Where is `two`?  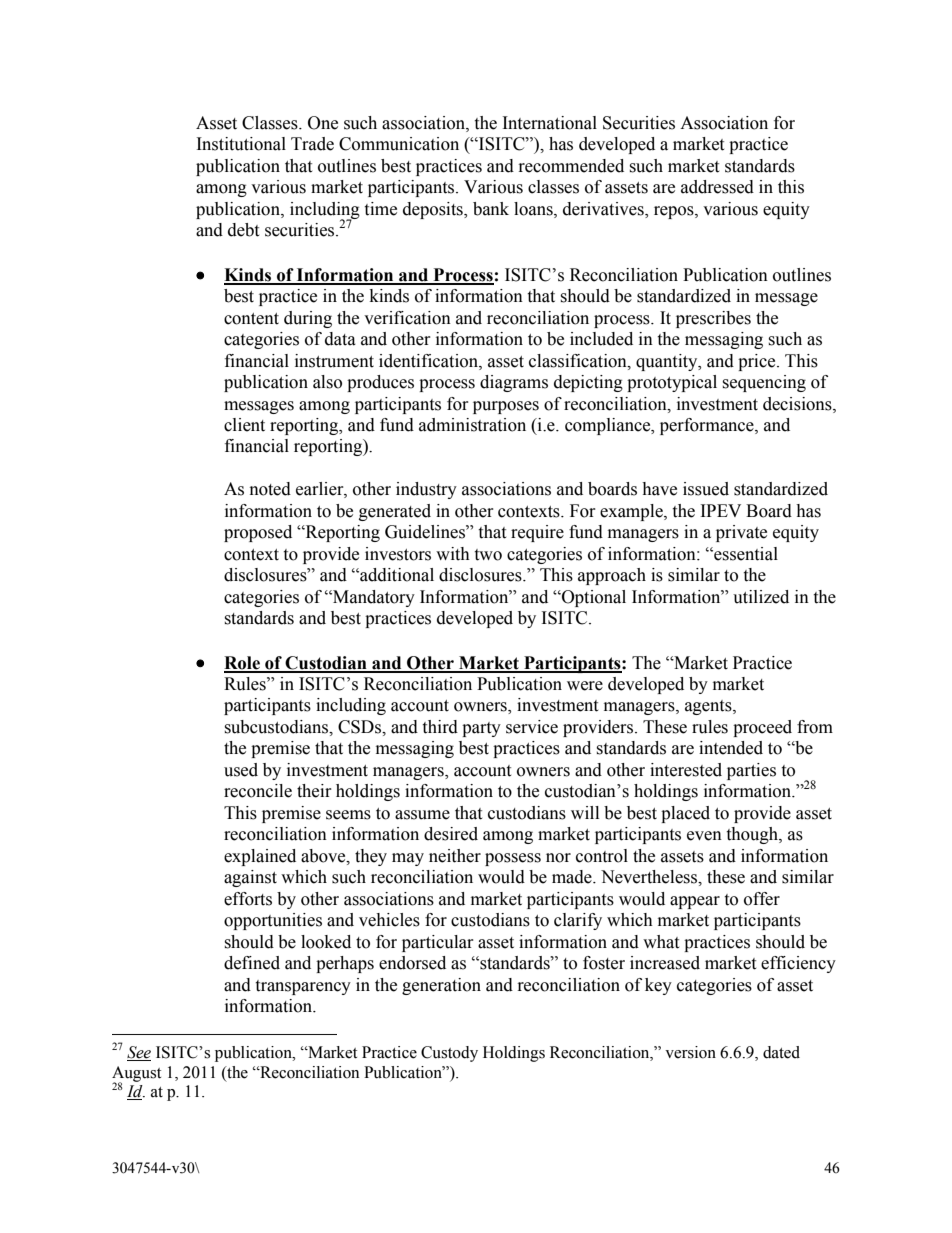
two is located at coordinates (488, 555).
